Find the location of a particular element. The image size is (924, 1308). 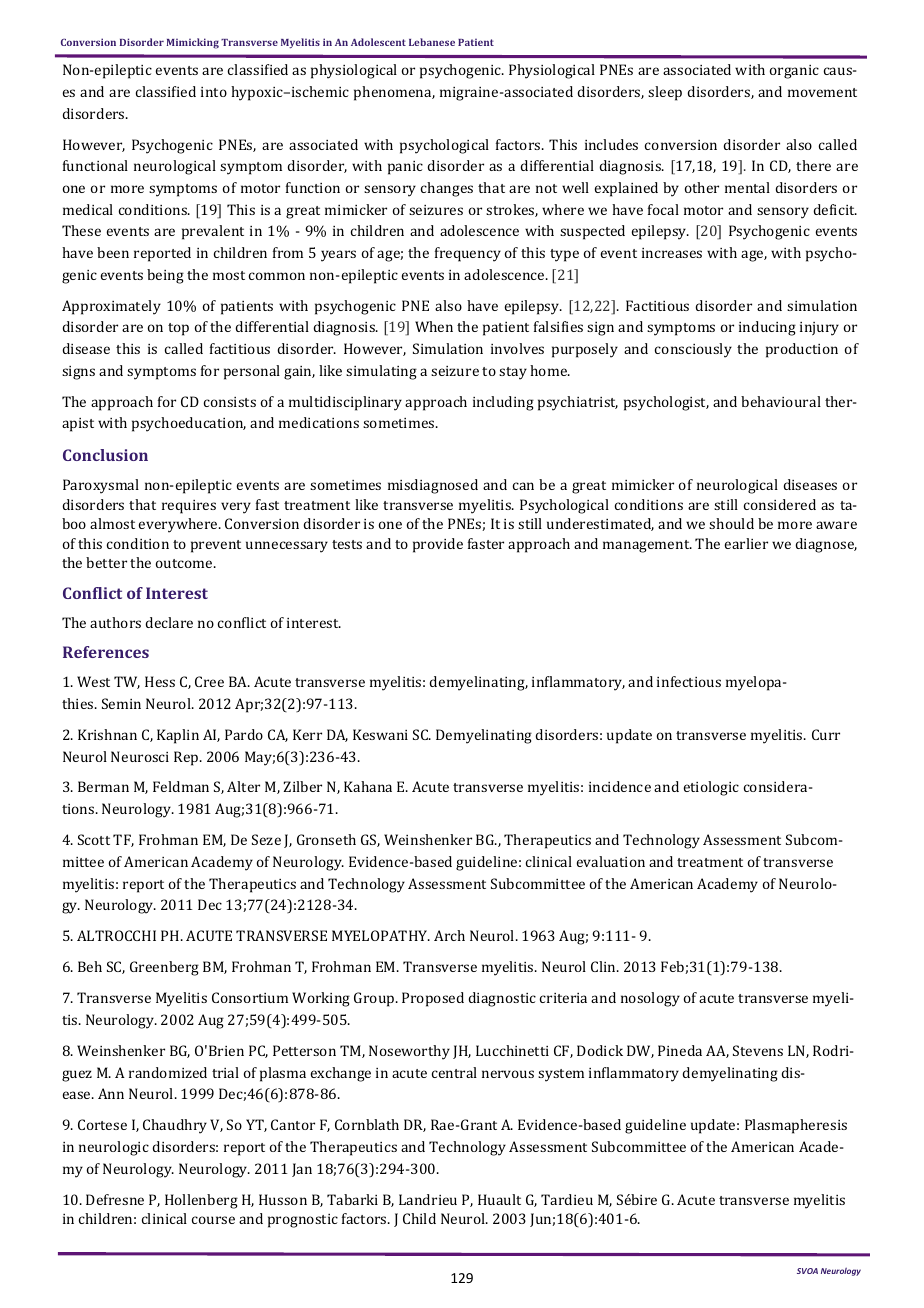

evaluation is located at coordinates (610, 861).
